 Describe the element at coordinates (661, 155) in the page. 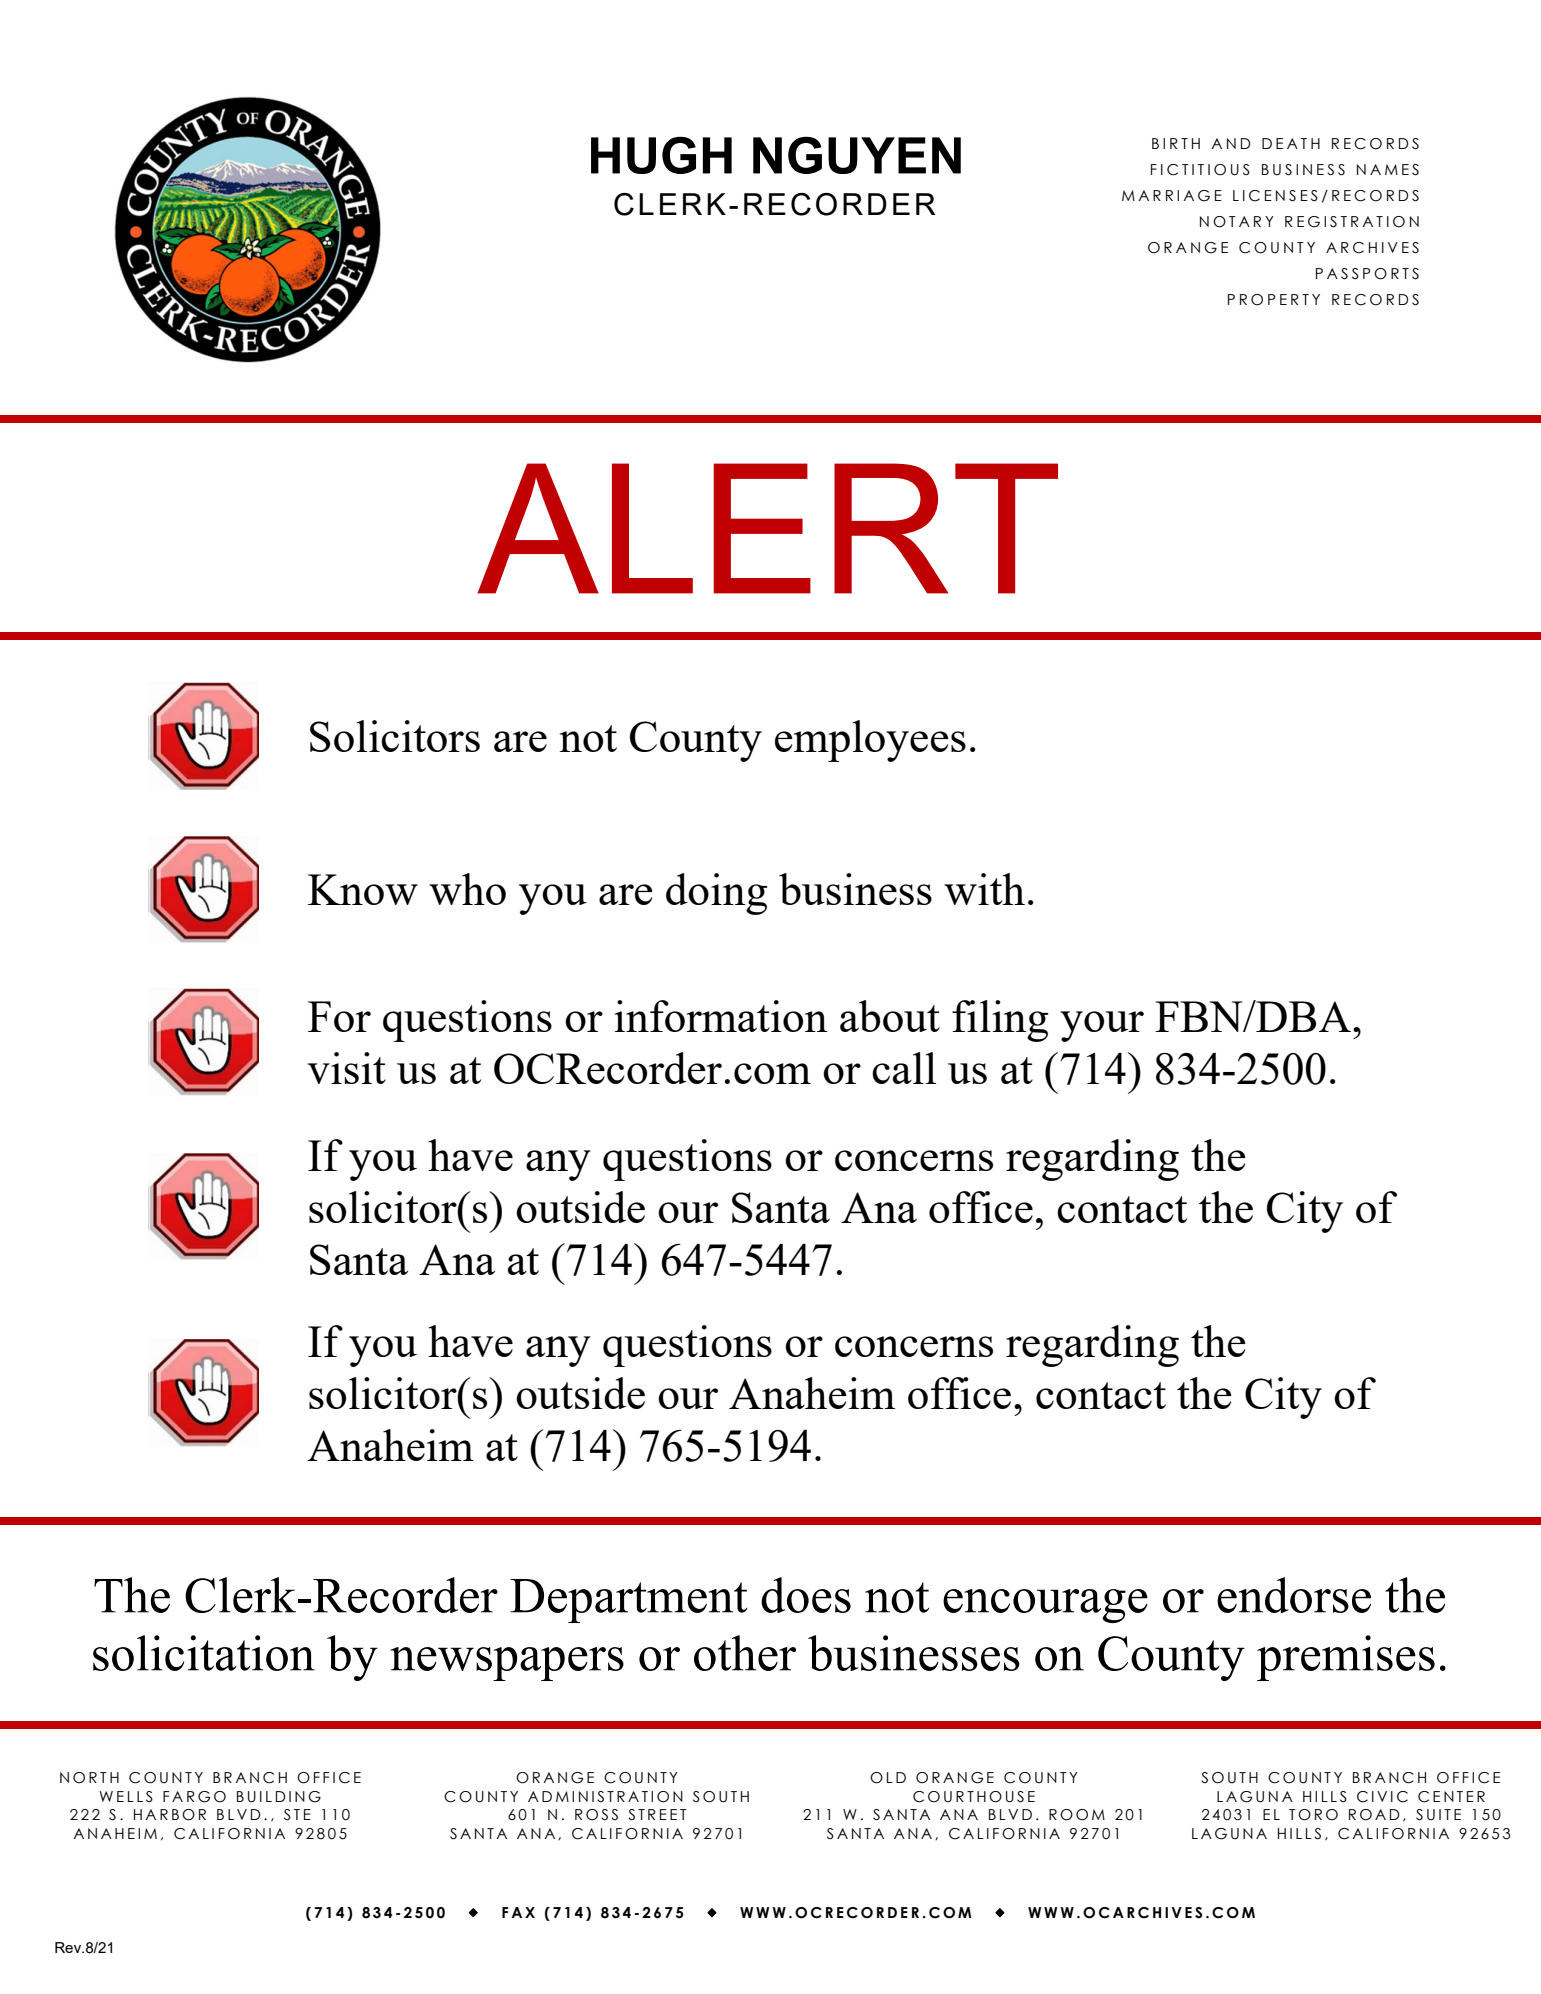

I see `HUGH` at that location.
